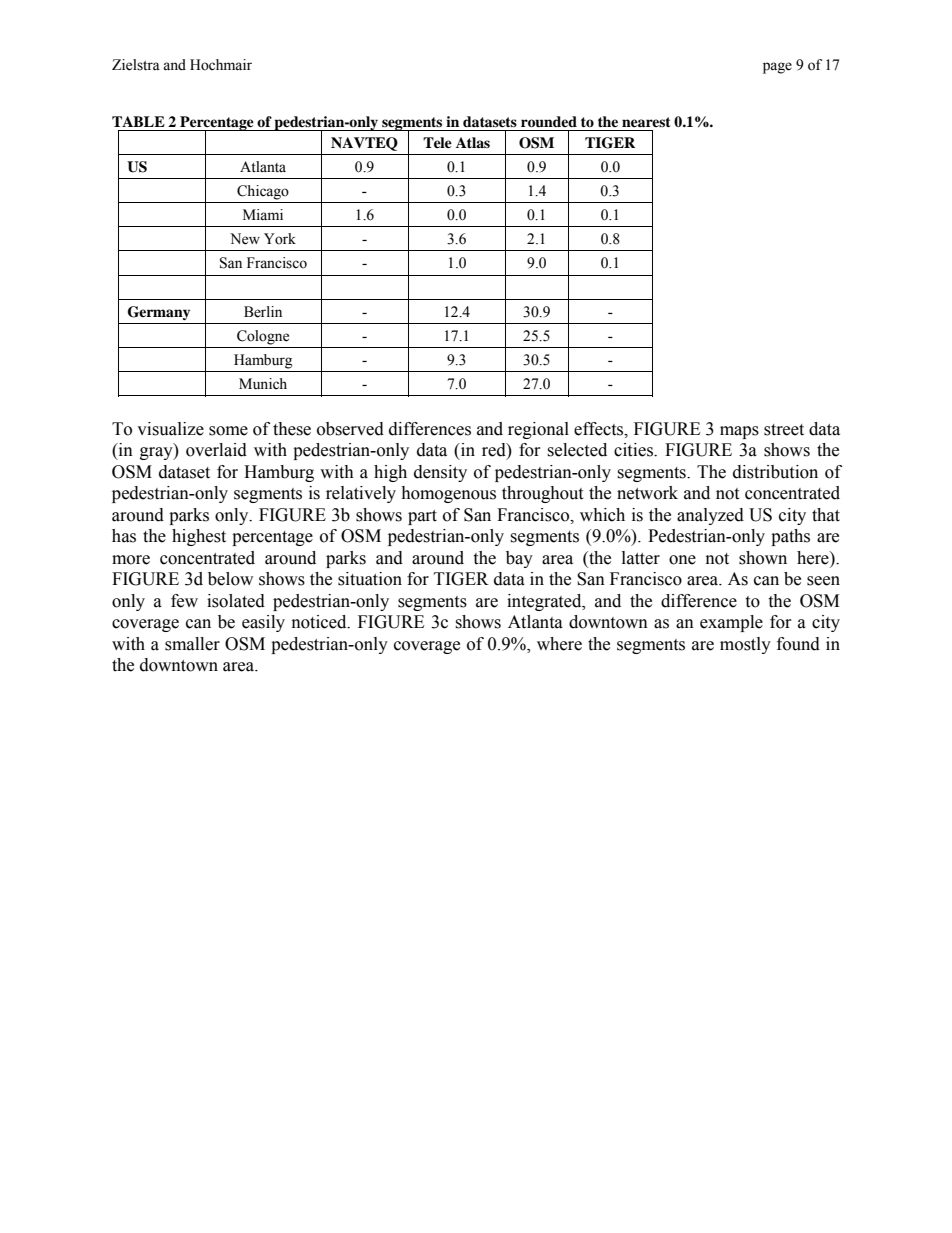 This screenshot has width=952, height=1233. What do you see at coordinates (192, 644) in the screenshot?
I see `smaller` at bounding box center [192, 644].
